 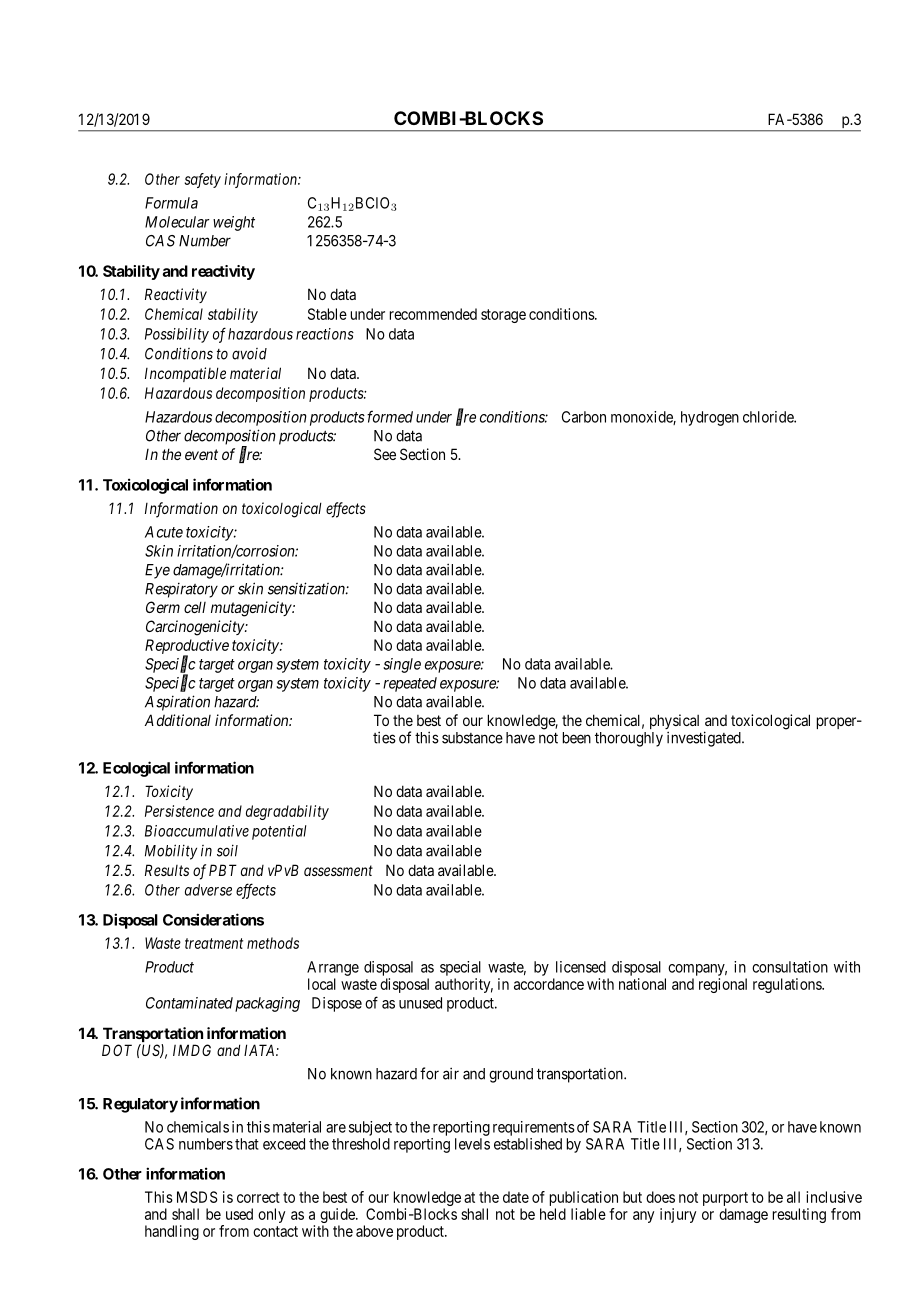 What do you see at coordinates (516, 1197) in the page?
I see `date` at bounding box center [516, 1197].
